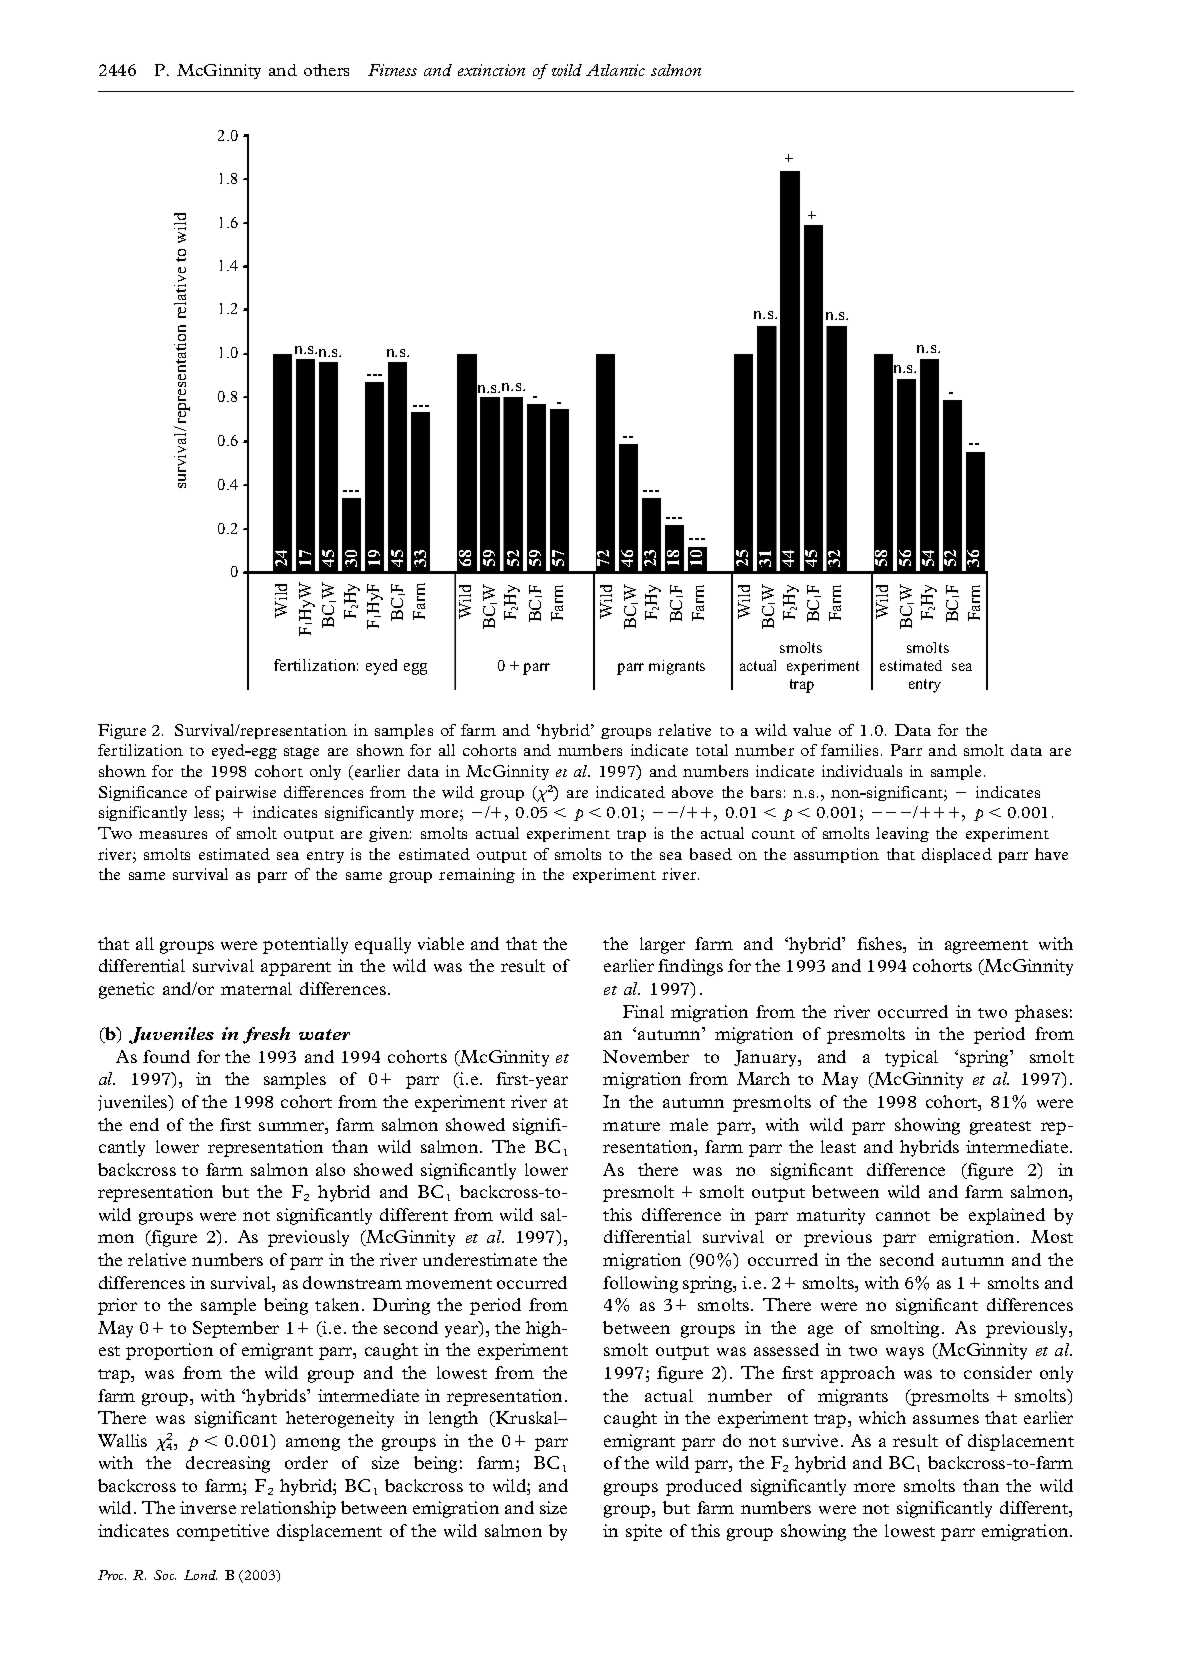 This screenshot has height=1663, width=1178. I want to click on others, so click(326, 70).
